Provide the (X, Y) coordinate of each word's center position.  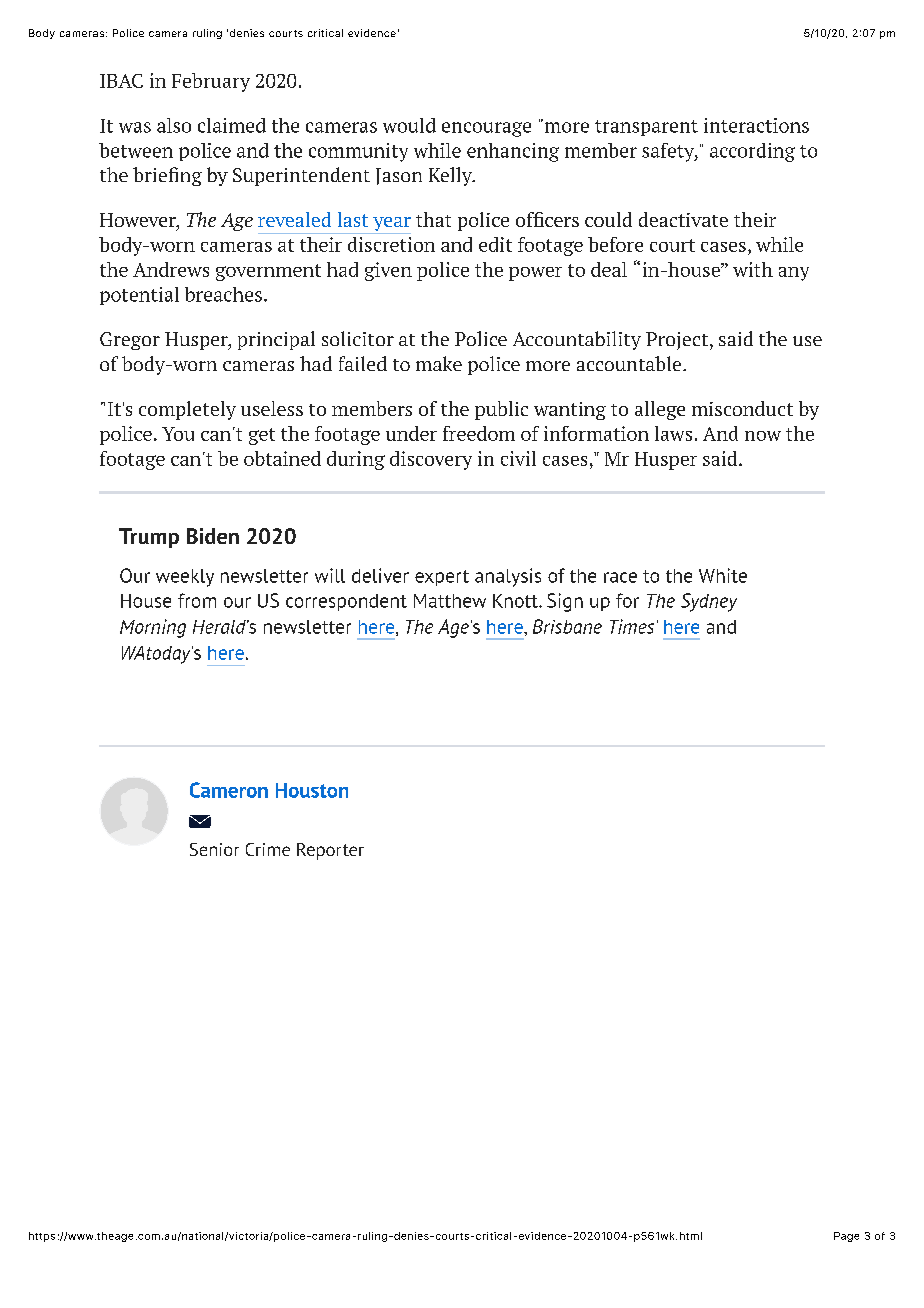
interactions (756, 125)
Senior (214, 849)
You (178, 434)
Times (632, 626)
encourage (486, 129)
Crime (268, 849)
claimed (232, 125)
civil (518, 458)
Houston (312, 790)
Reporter (330, 851)
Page (846, 1237)
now (763, 436)
